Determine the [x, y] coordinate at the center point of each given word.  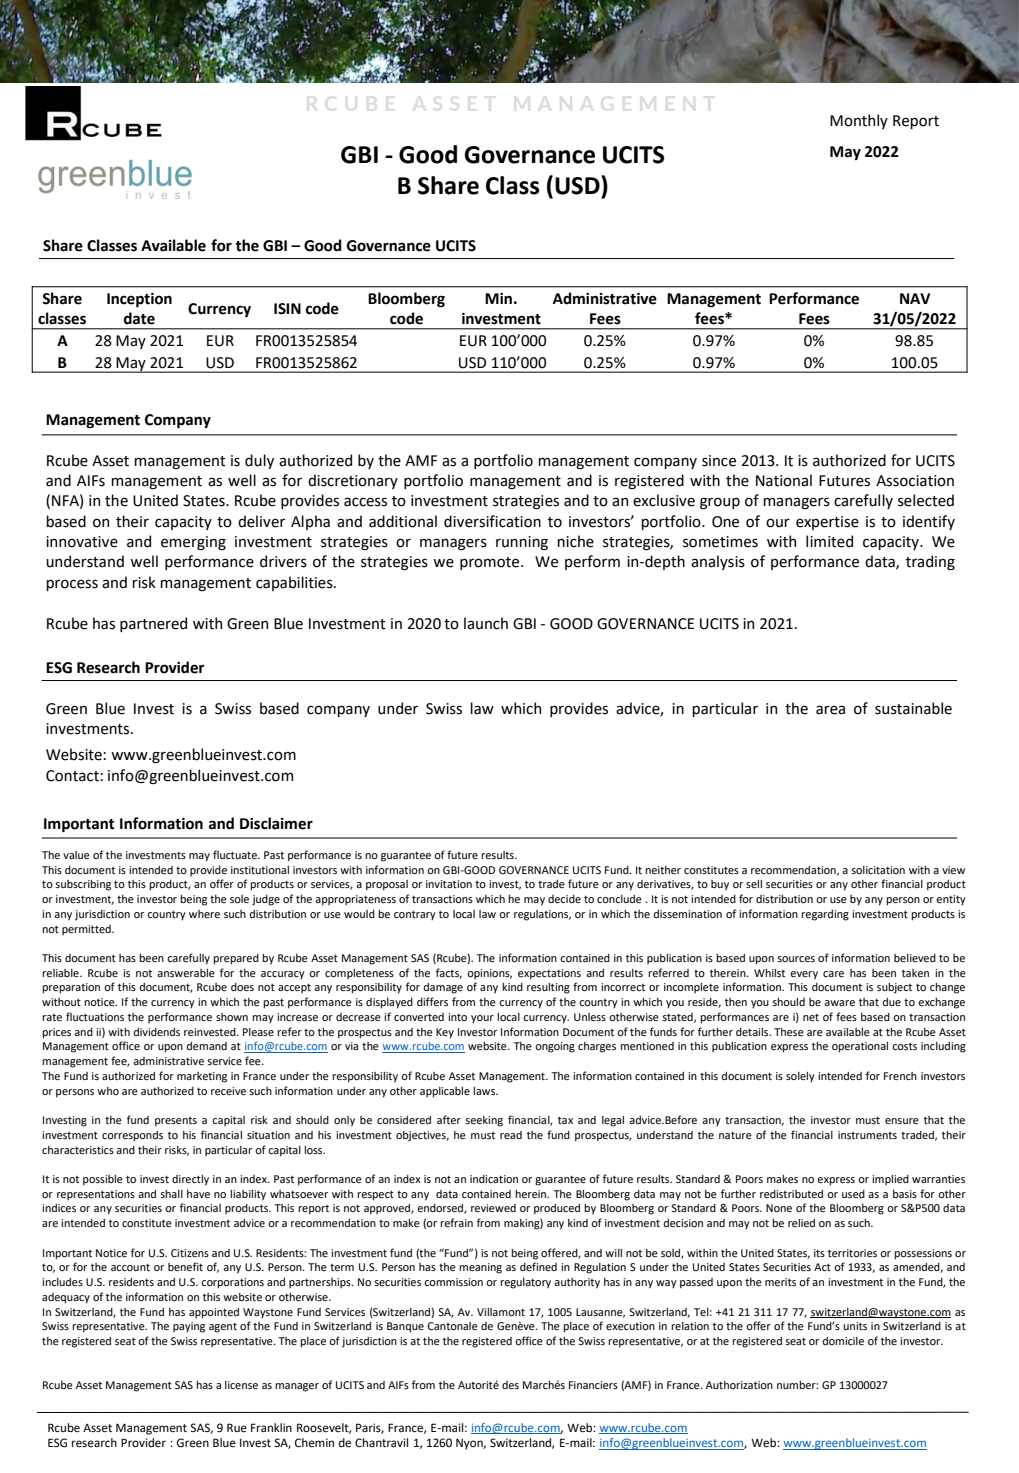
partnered [153, 624]
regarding [825, 915]
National [784, 480]
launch [486, 623]
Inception [139, 300]
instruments [867, 1135]
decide [564, 899]
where [204, 914]
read [511, 1135]
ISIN [287, 309]
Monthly [859, 121]
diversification [492, 521]
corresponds [132, 1136]
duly [259, 461]
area [830, 710]
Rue [237, 1427]
